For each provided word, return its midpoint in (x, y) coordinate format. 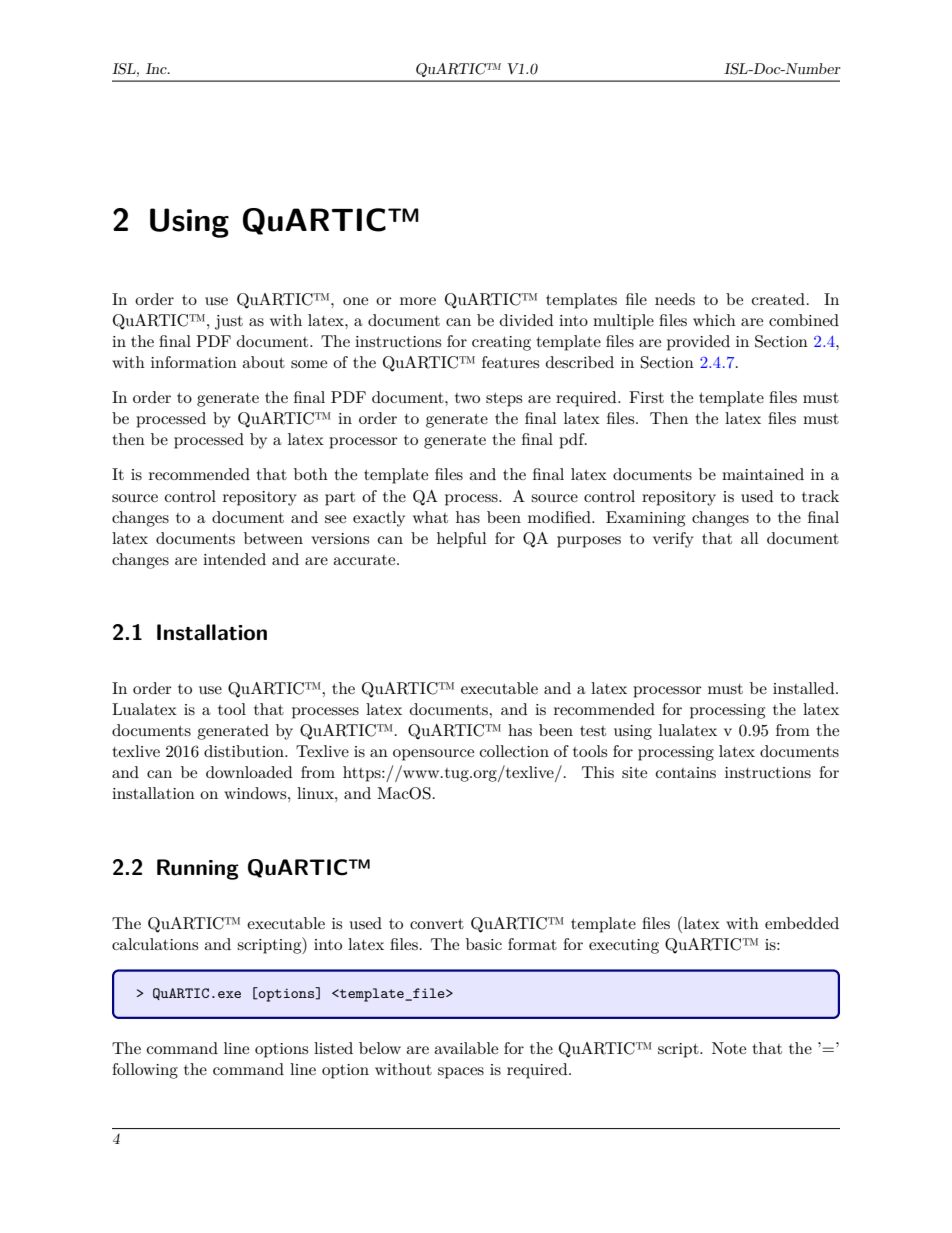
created (778, 299)
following (145, 1071)
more (418, 301)
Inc (157, 68)
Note (729, 1048)
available (466, 1048)
